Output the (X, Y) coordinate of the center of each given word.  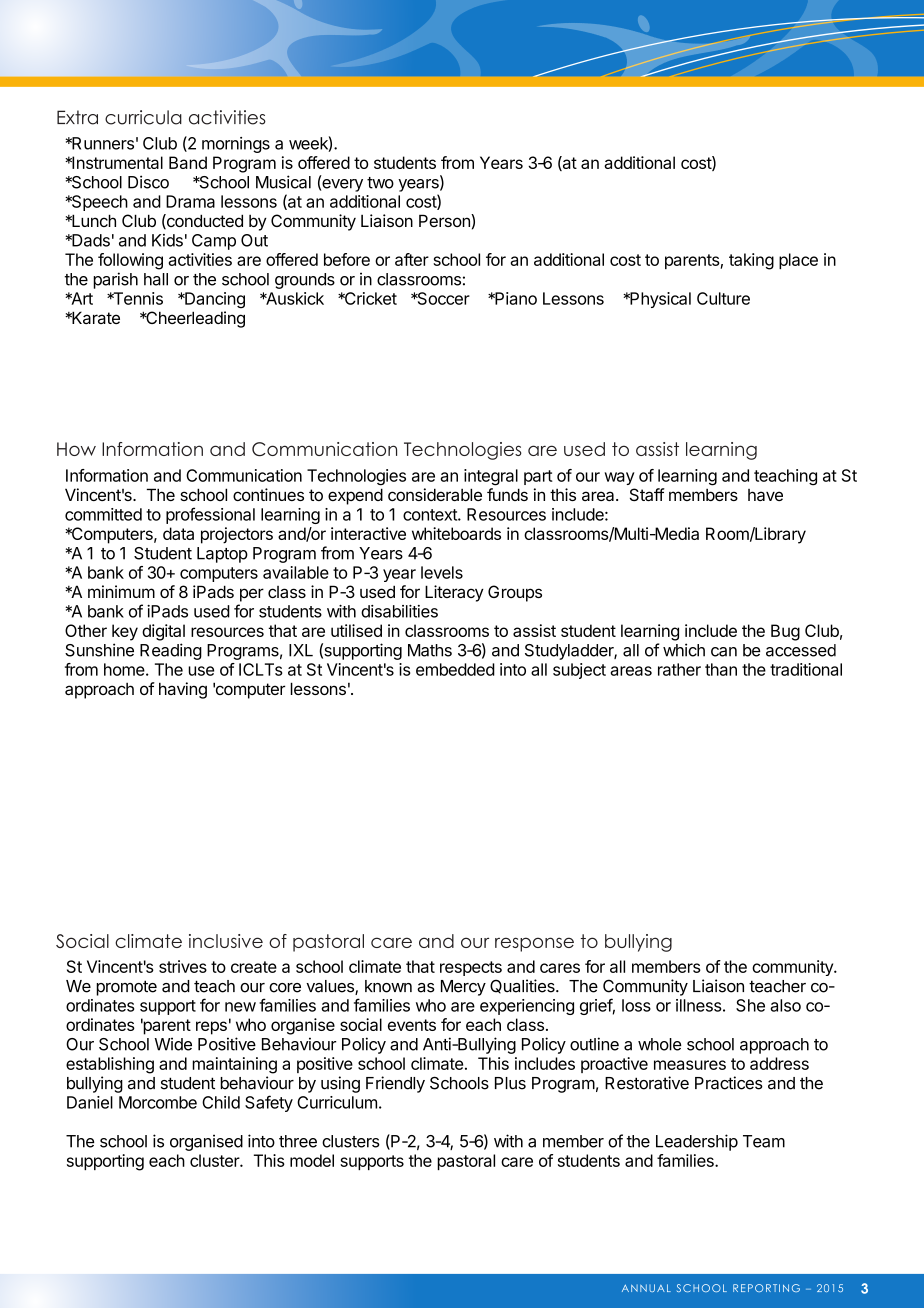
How (76, 449)
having (183, 690)
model (312, 1160)
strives (183, 966)
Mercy (463, 988)
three (298, 1141)
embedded (455, 669)
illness (698, 1005)
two (380, 183)
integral (491, 477)
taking (751, 261)
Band (188, 162)
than (721, 669)
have (765, 495)
